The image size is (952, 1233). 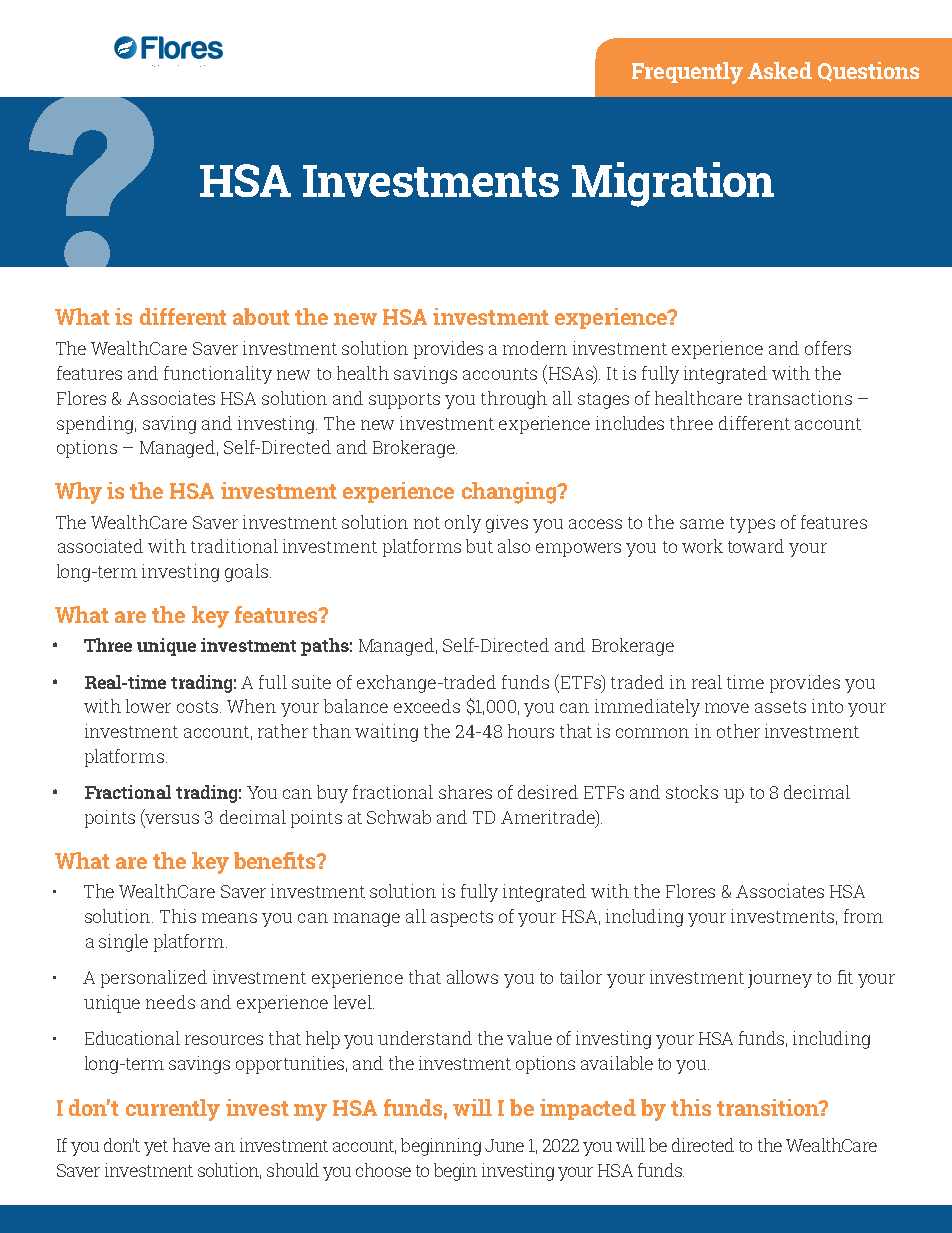 What do you see at coordinates (780, 70) in the screenshot?
I see `Asked` at bounding box center [780, 70].
